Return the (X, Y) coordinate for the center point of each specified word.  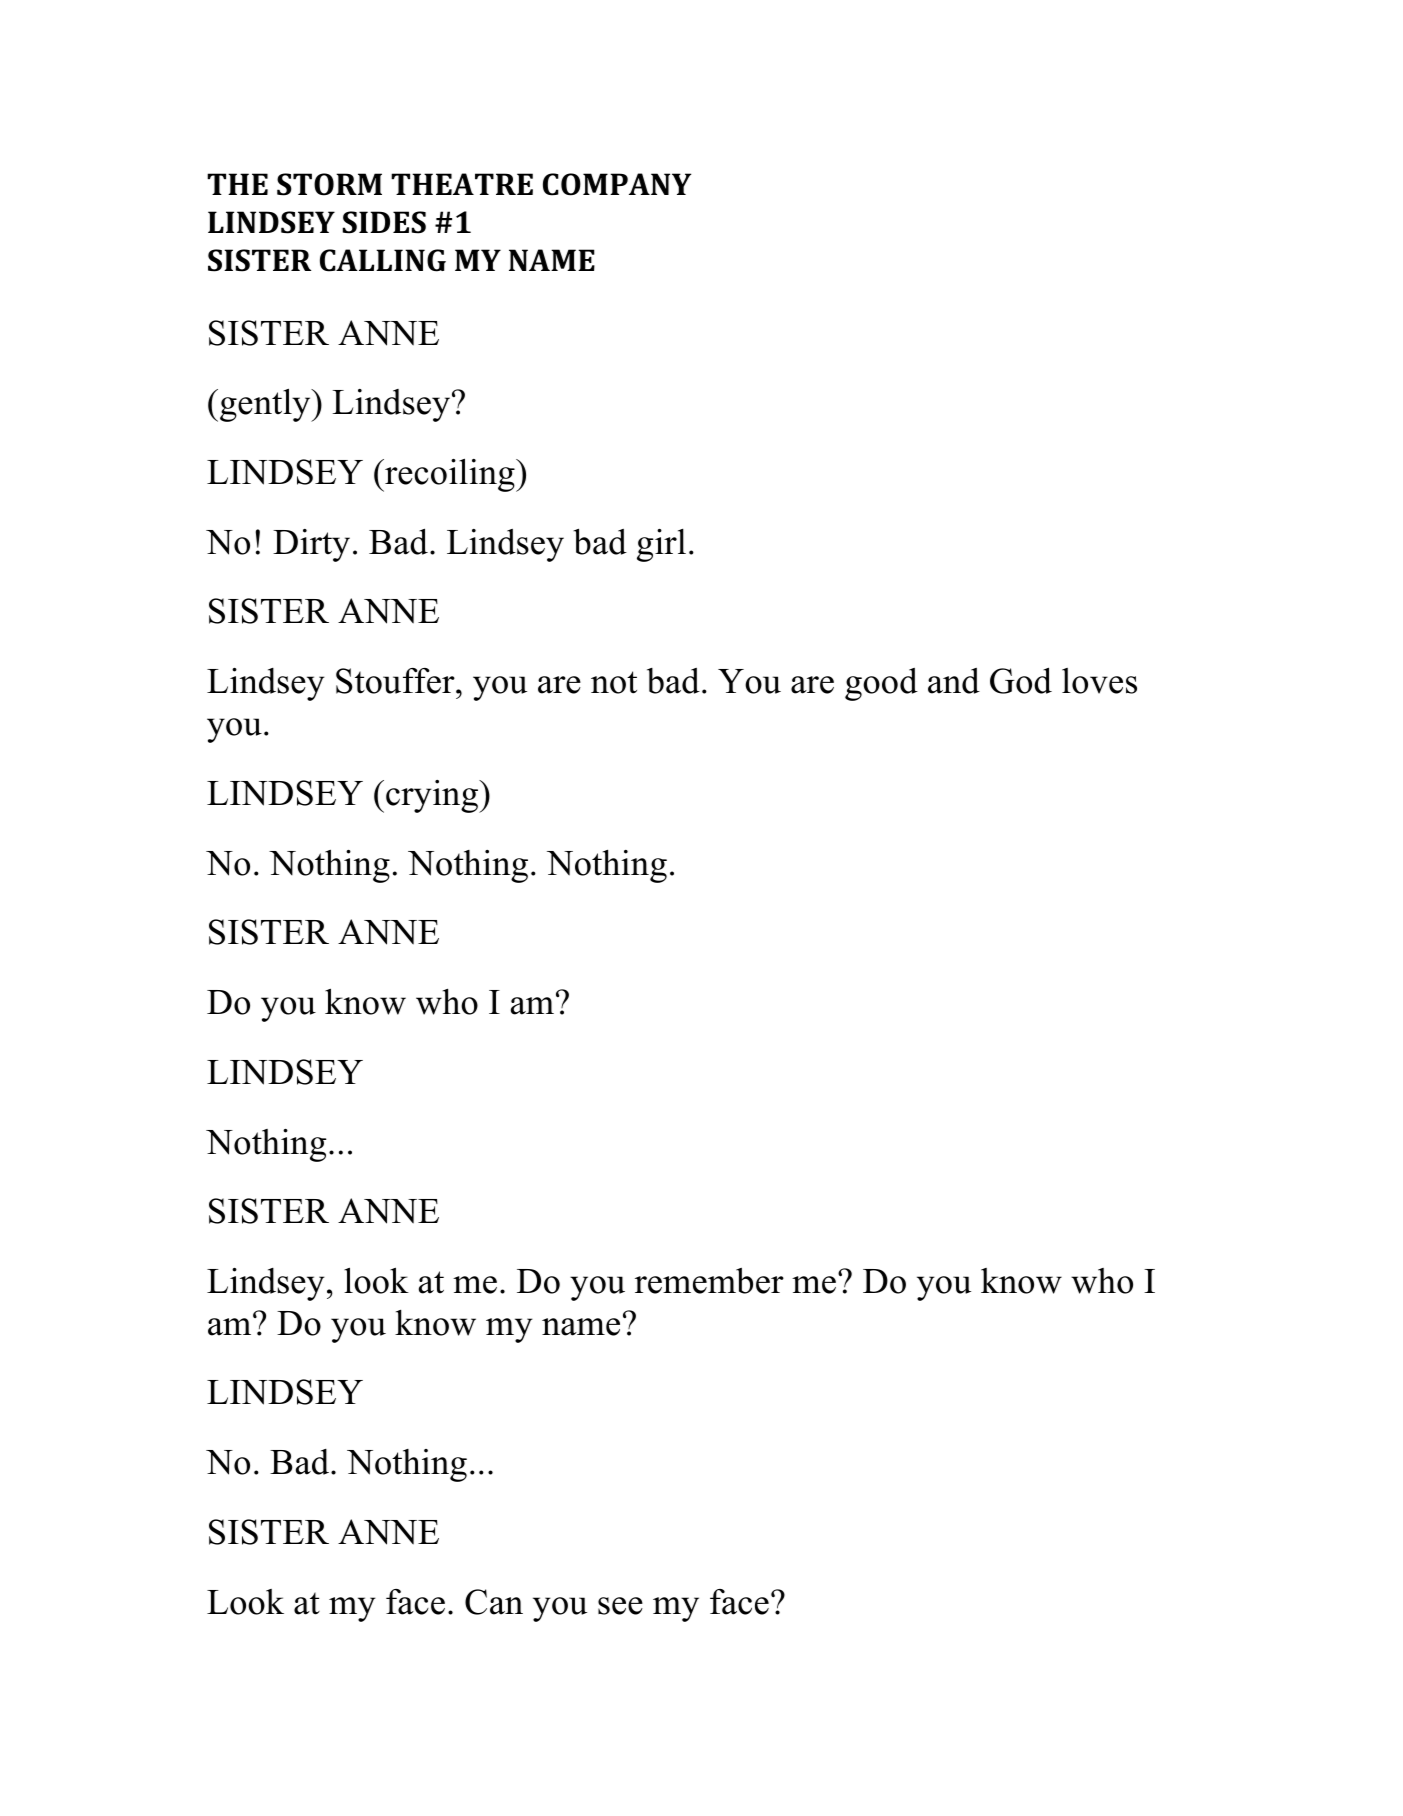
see (620, 1606)
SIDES (384, 222)
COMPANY (617, 184)
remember (709, 1281)
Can (494, 1602)
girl (661, 545)
